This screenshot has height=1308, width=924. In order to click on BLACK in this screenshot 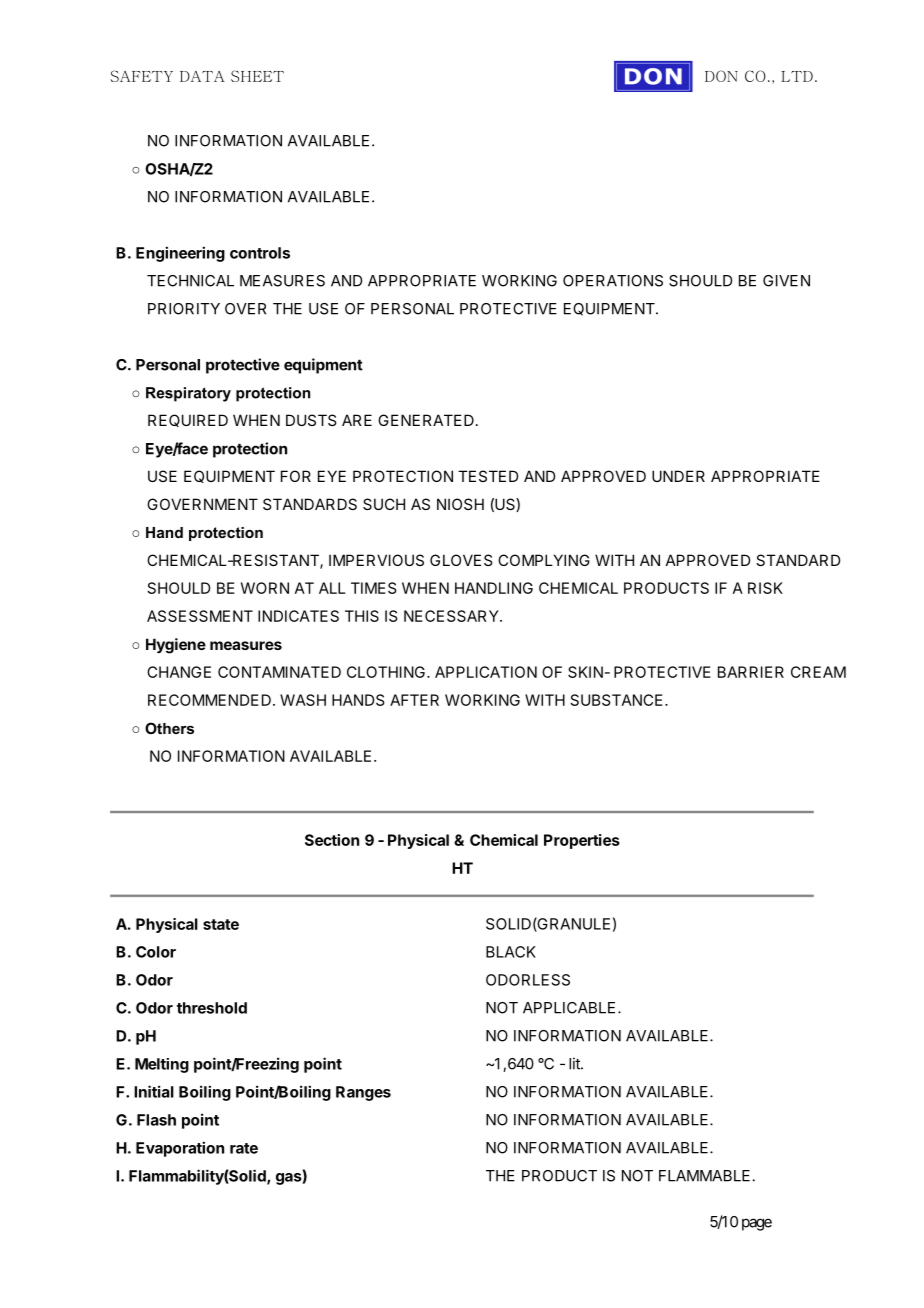, I will do `click(511, 952)`.
